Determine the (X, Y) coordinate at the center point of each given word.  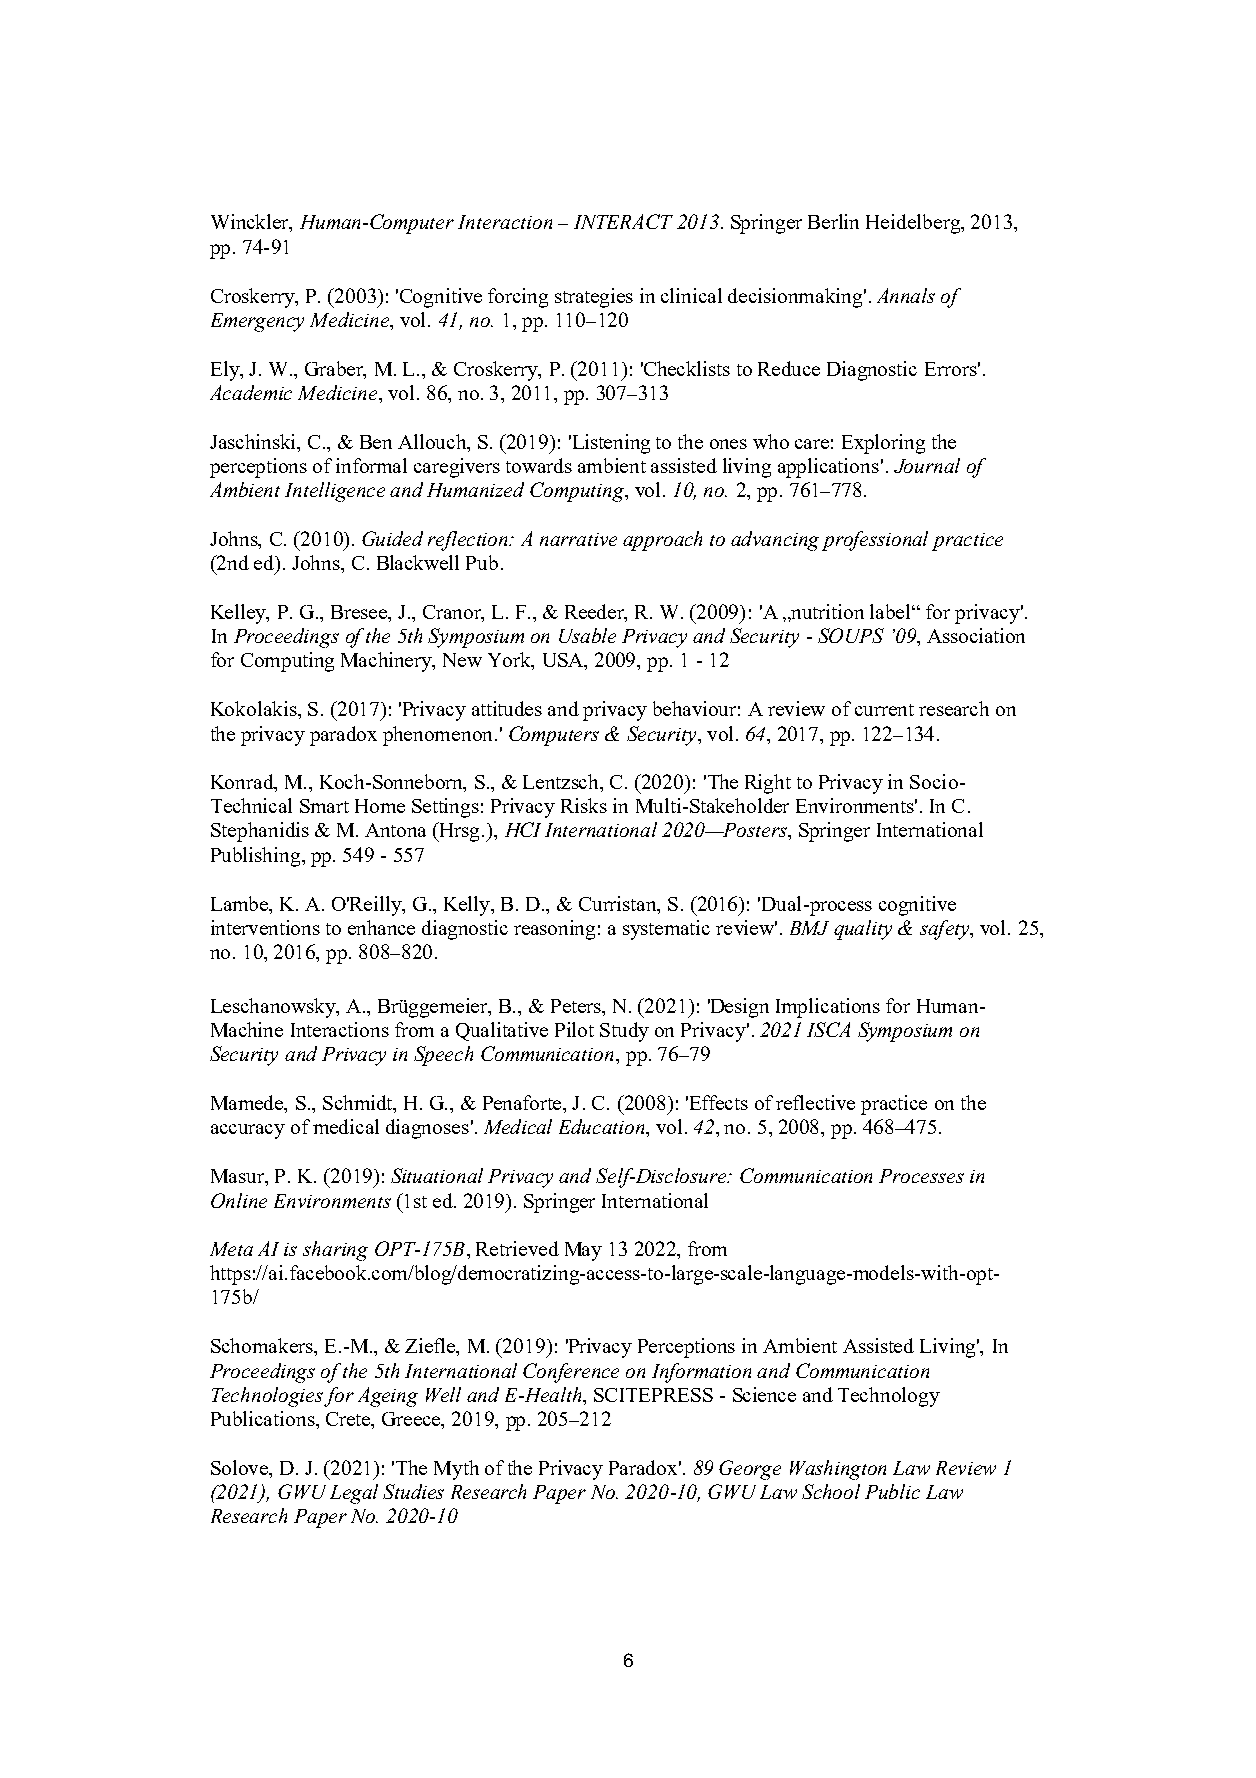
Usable (587, 635)
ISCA (828, 1029)
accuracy (248, 1131)
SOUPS (851, 635)
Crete (349, 1420)
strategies (594, 298)
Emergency (257, 322)
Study (624, 1032)
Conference (571, 1373)
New (462, 660)
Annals (906, 295)
